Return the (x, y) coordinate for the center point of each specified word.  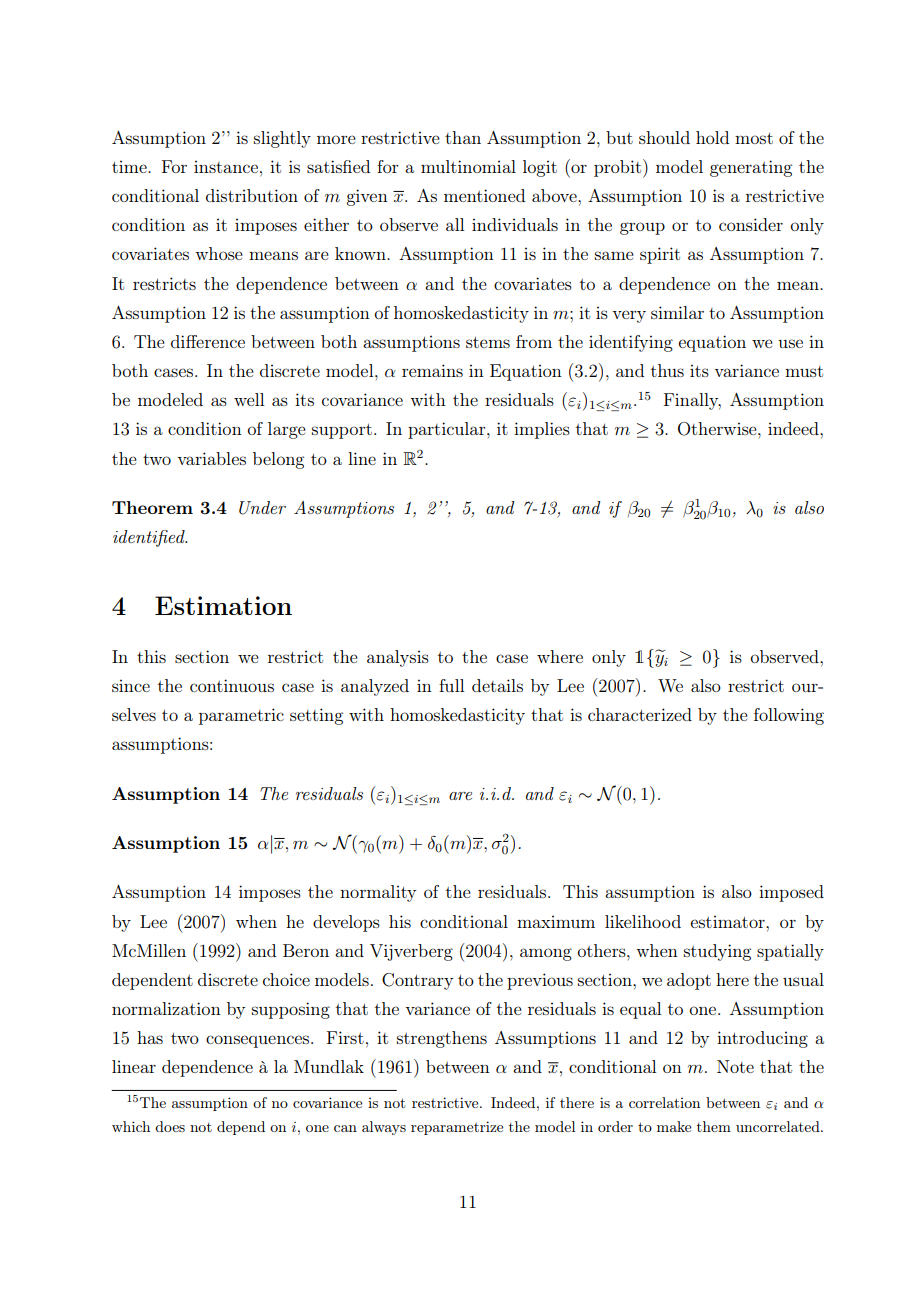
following (789, 716)
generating (751, 168)
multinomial (468, 166)
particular (448, 430)
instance (227, 166)
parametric (241, 716)
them (714, 1126)
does (170, 1126)
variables (211, 458)
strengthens (442, 1039)
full (451, 685)
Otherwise (718, 429)
